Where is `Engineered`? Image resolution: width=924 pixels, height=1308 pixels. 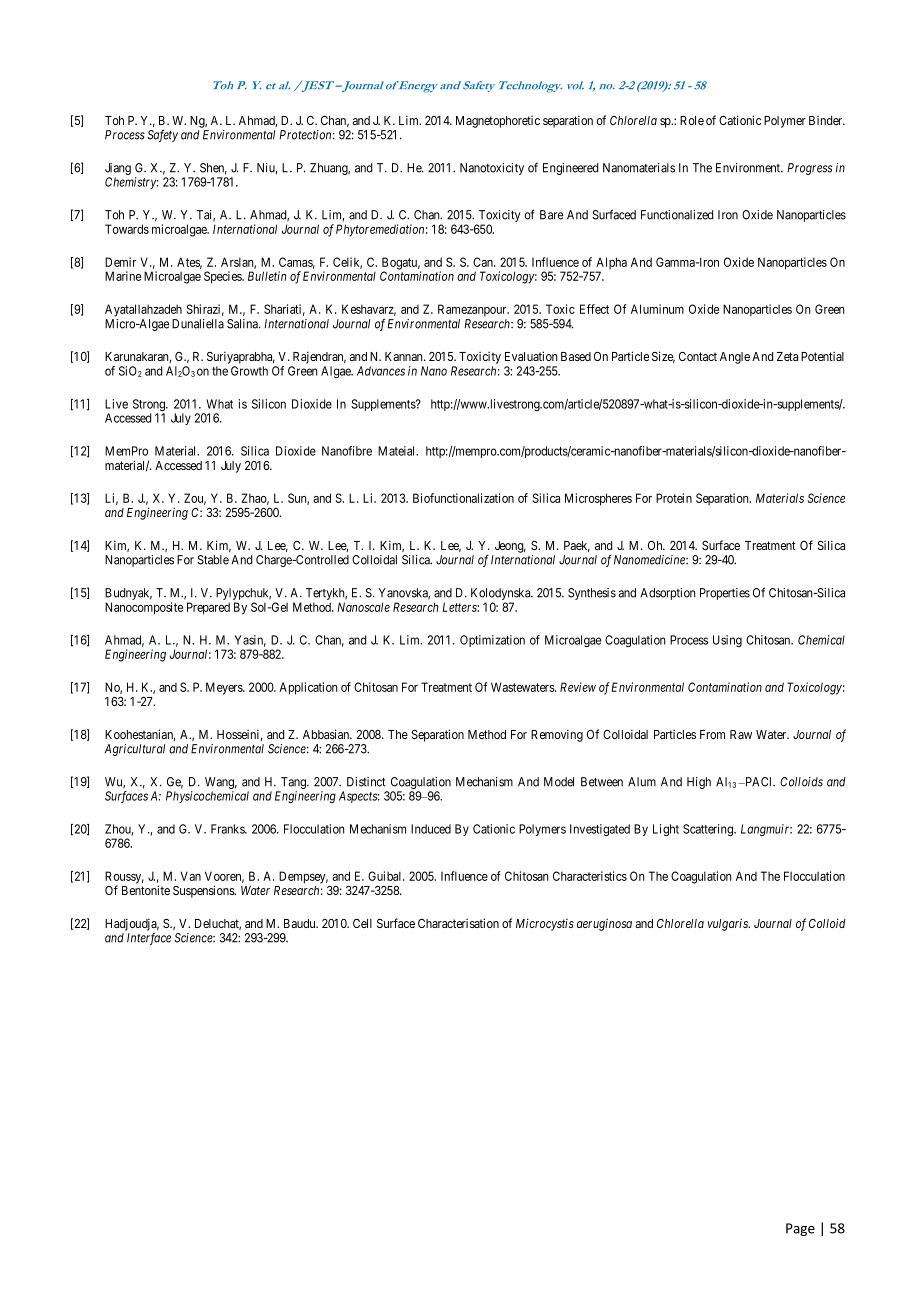 Engineered is located at coordinates (570, 169).
